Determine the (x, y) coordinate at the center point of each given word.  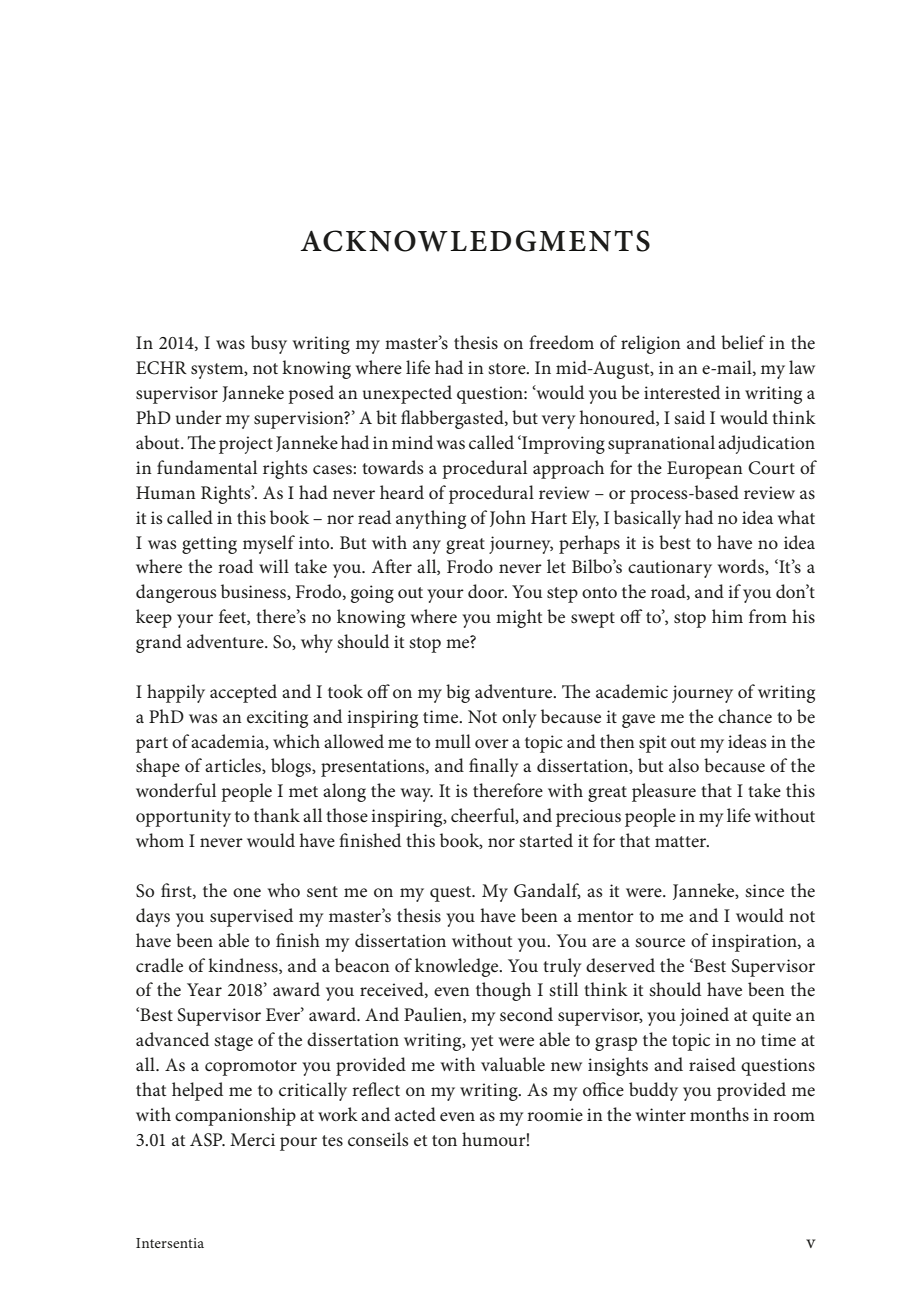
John (508, 518)
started (546, 840)
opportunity (183, 818)
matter (682, 842)
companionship (235, 1116)
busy (269, 344)
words (742, 567)
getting (209, 545)
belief (743, 342)
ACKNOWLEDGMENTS (475, 241)
